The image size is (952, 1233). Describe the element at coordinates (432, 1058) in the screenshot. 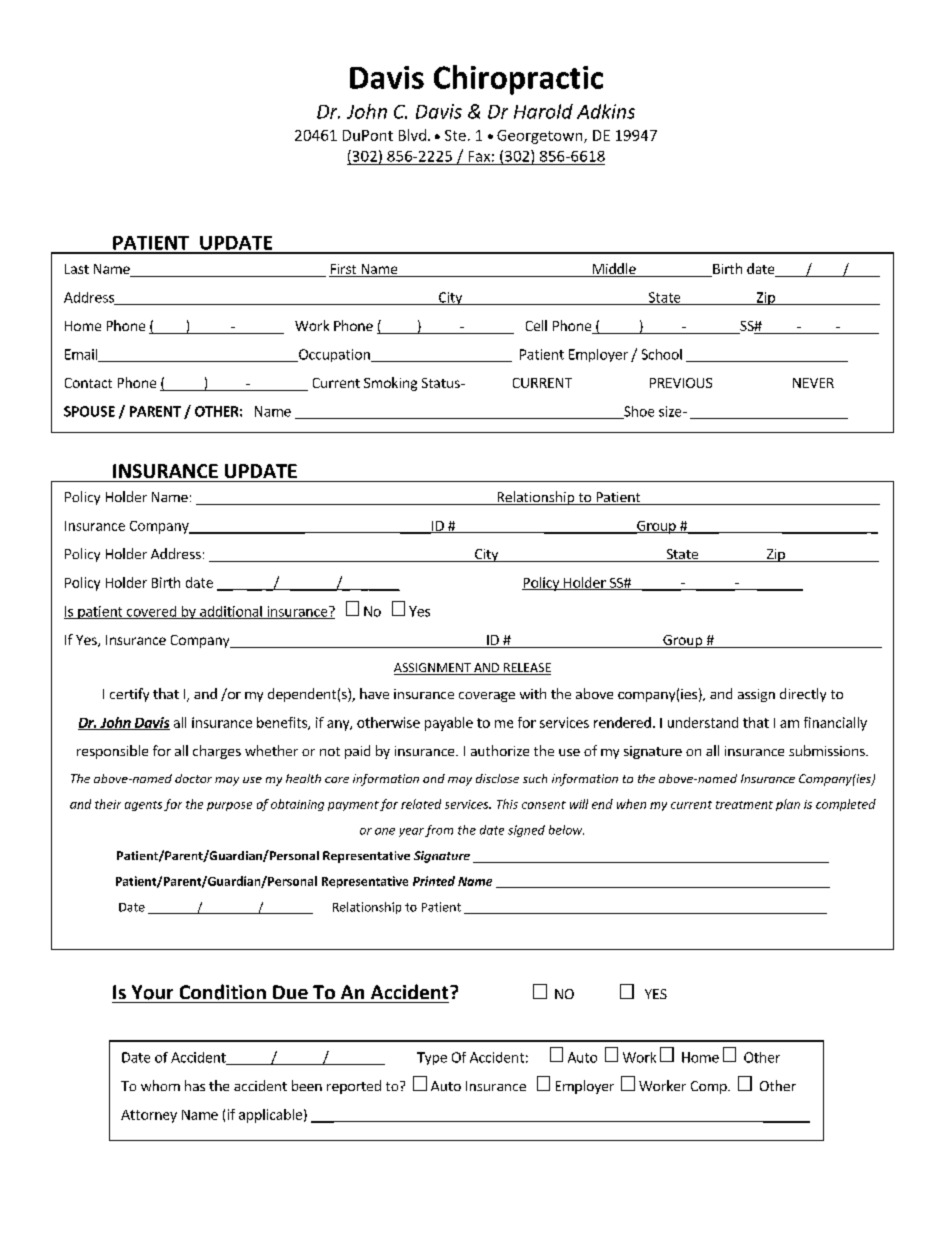

I see `Type` at that location.
